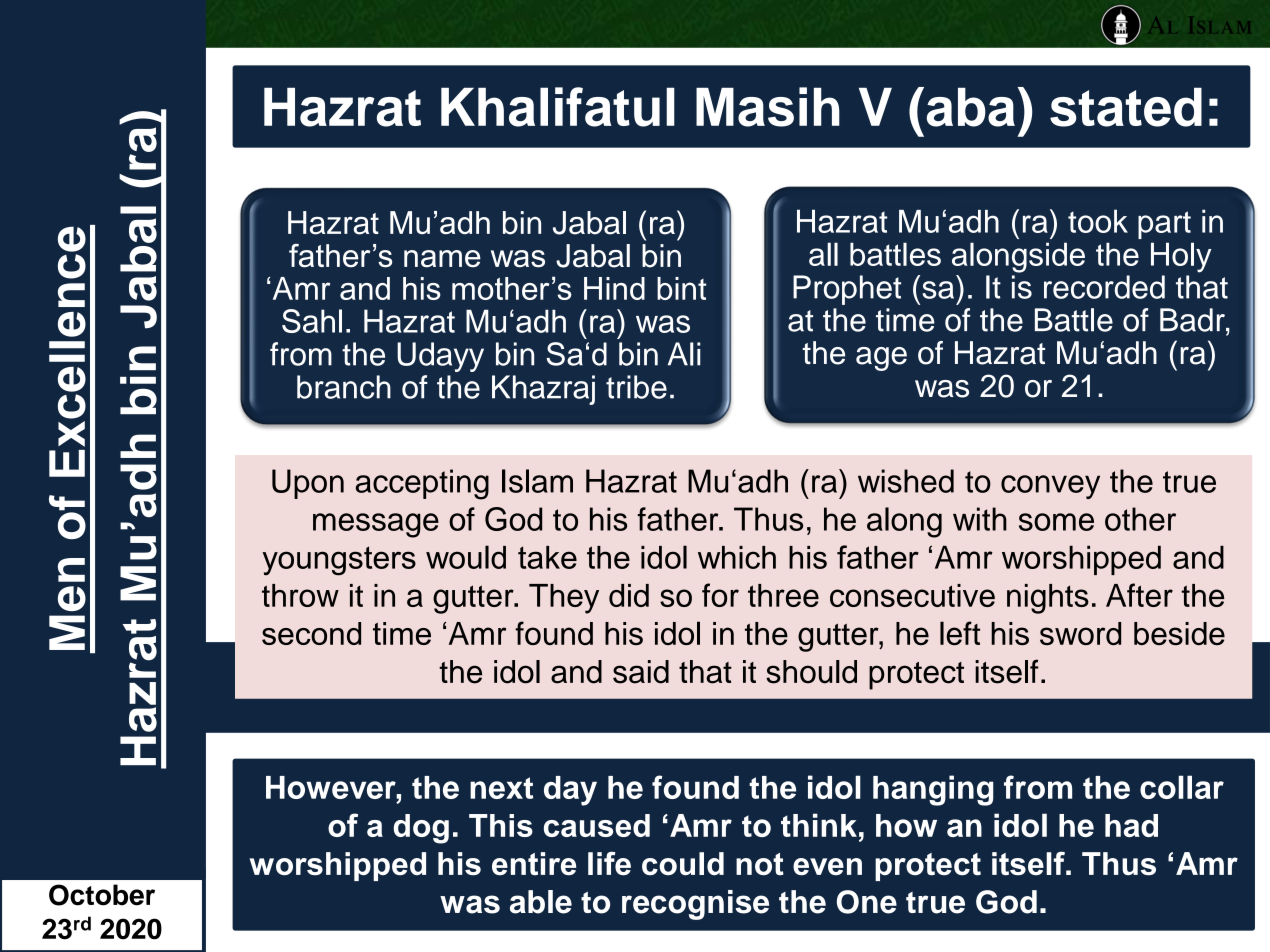 The width and height of the document is (1270, 952). Describe the element at coordinates (768, 107) in the document. I see `Masih` at that location.
